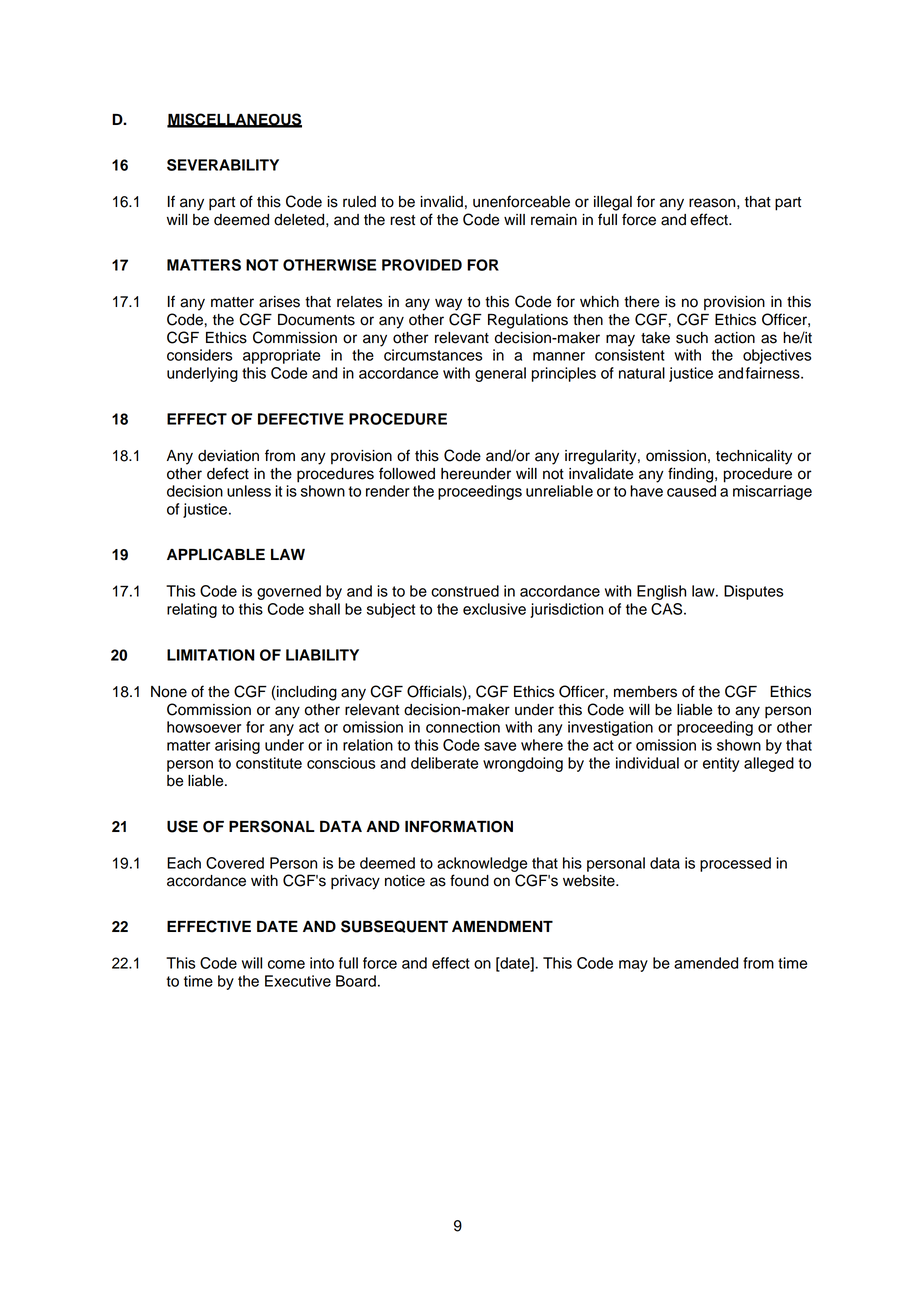 Image resolution: width=924 pixels, height=1307 pixels. Describe the element at coordinates (754, 457) in the screenshot. I see `technicality` at that location.
